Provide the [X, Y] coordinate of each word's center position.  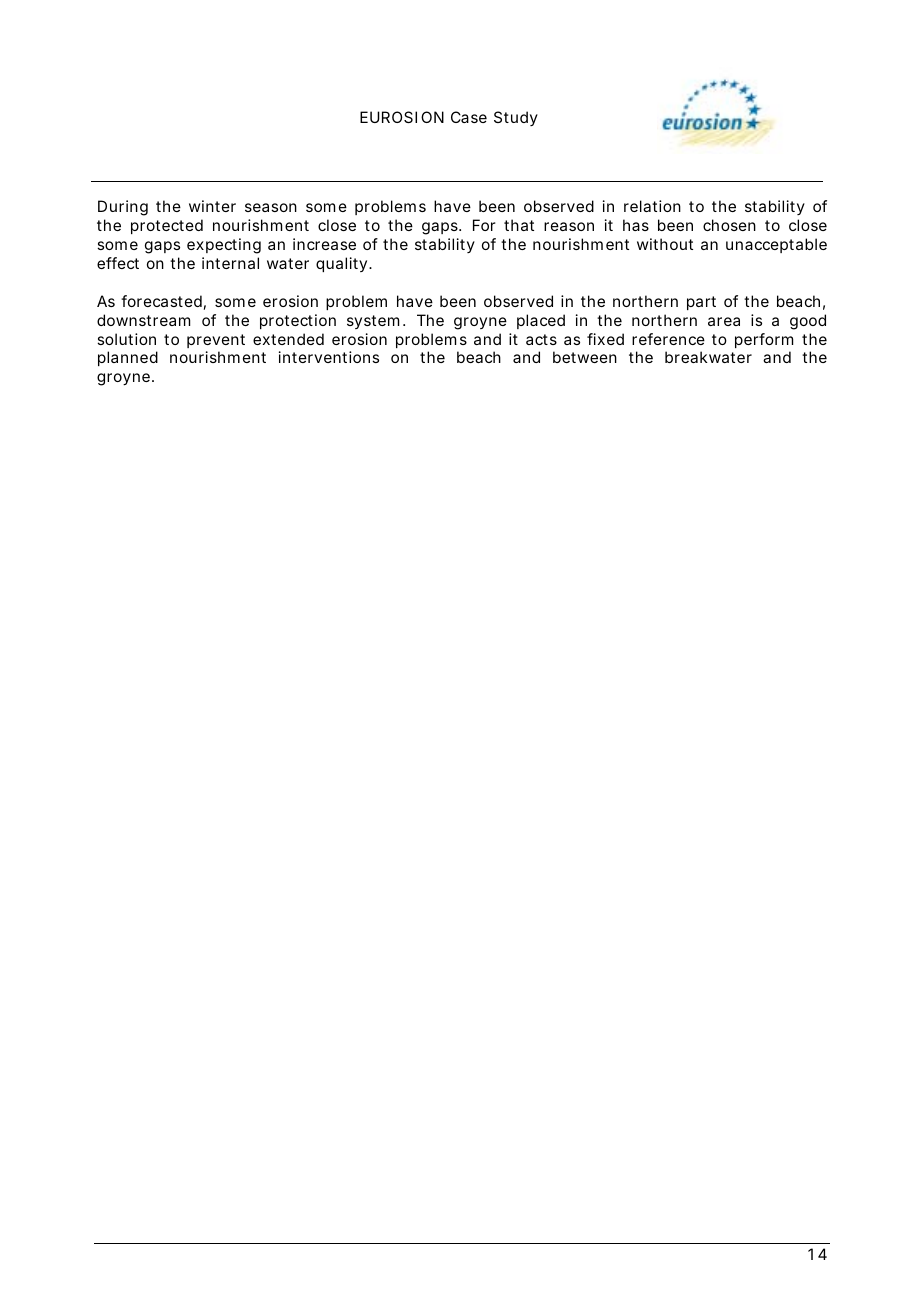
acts [541, 339]
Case [469, 117]
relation [652, 206]
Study [516, 118]
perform [764, 340]
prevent [216, 341]
